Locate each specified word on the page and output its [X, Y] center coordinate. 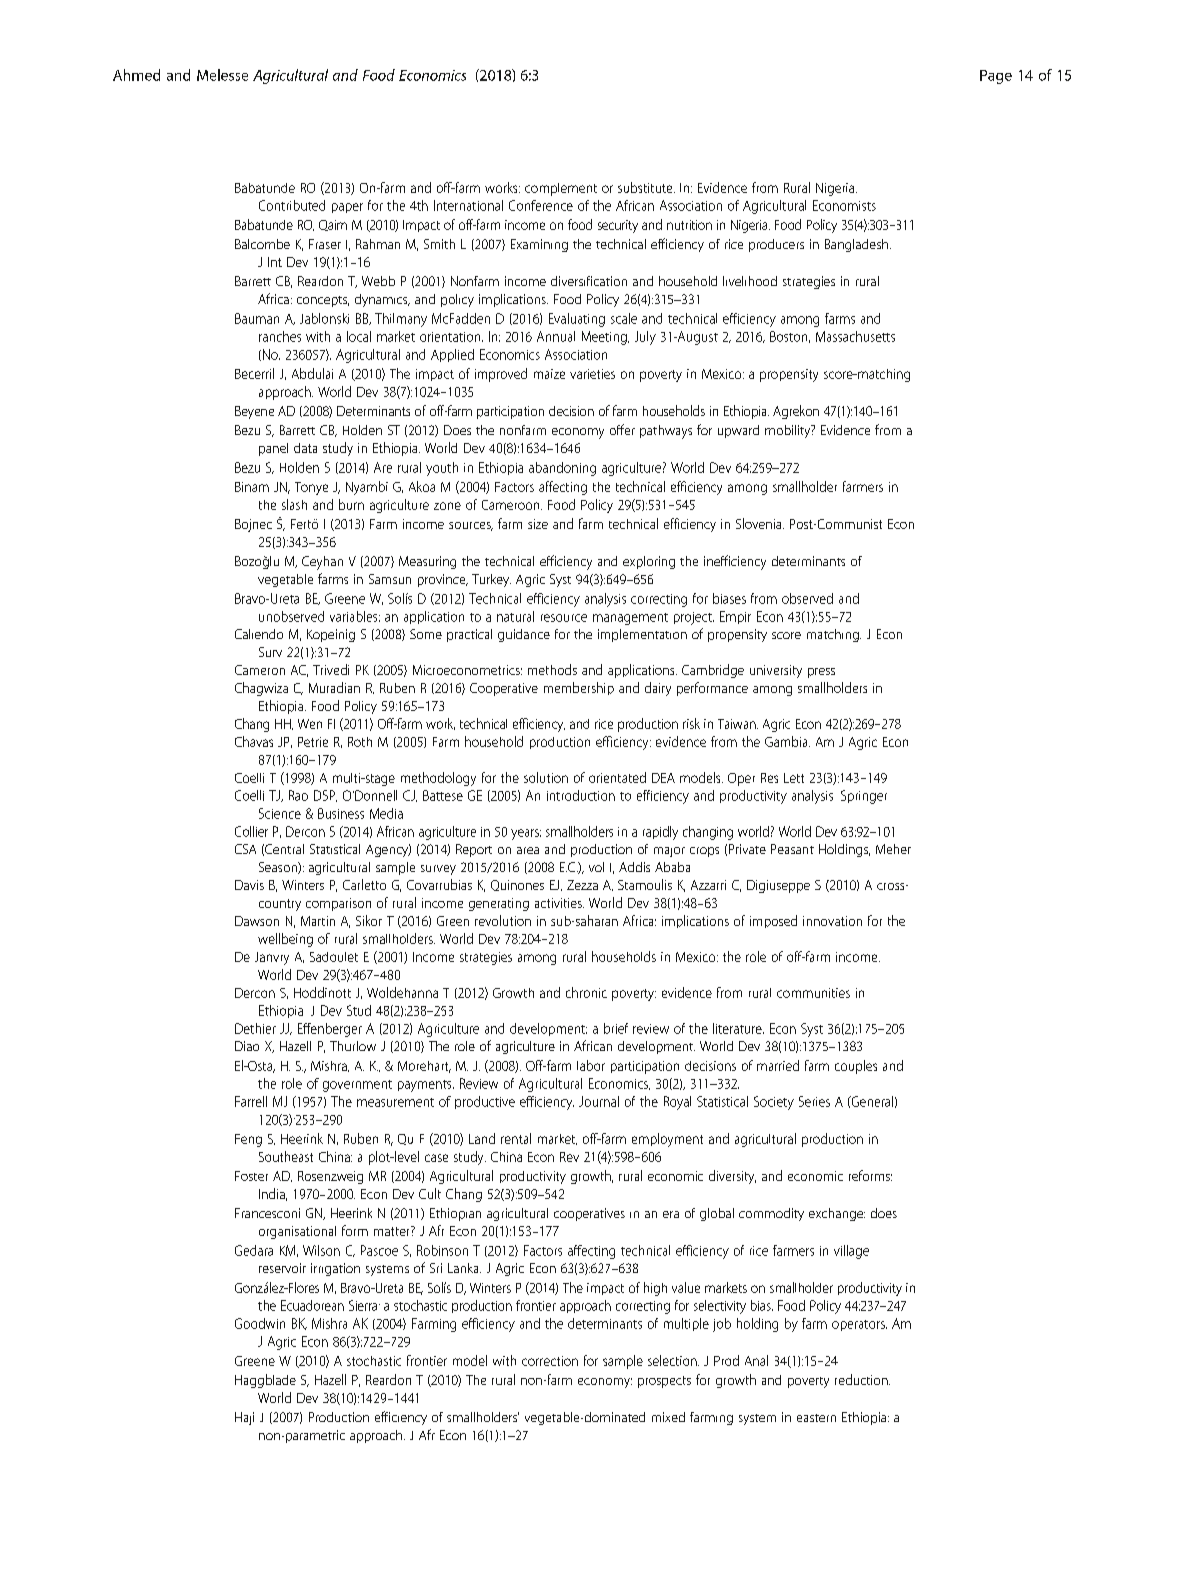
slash [294, 504]
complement [561, 189]
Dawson [257, 921]
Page [996, 77]
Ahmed [136, 75]
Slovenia [760, 523]
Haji [244, 1418]
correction [550, 1361]
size [538, 524]
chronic [586, 992]
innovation [832, 921]
